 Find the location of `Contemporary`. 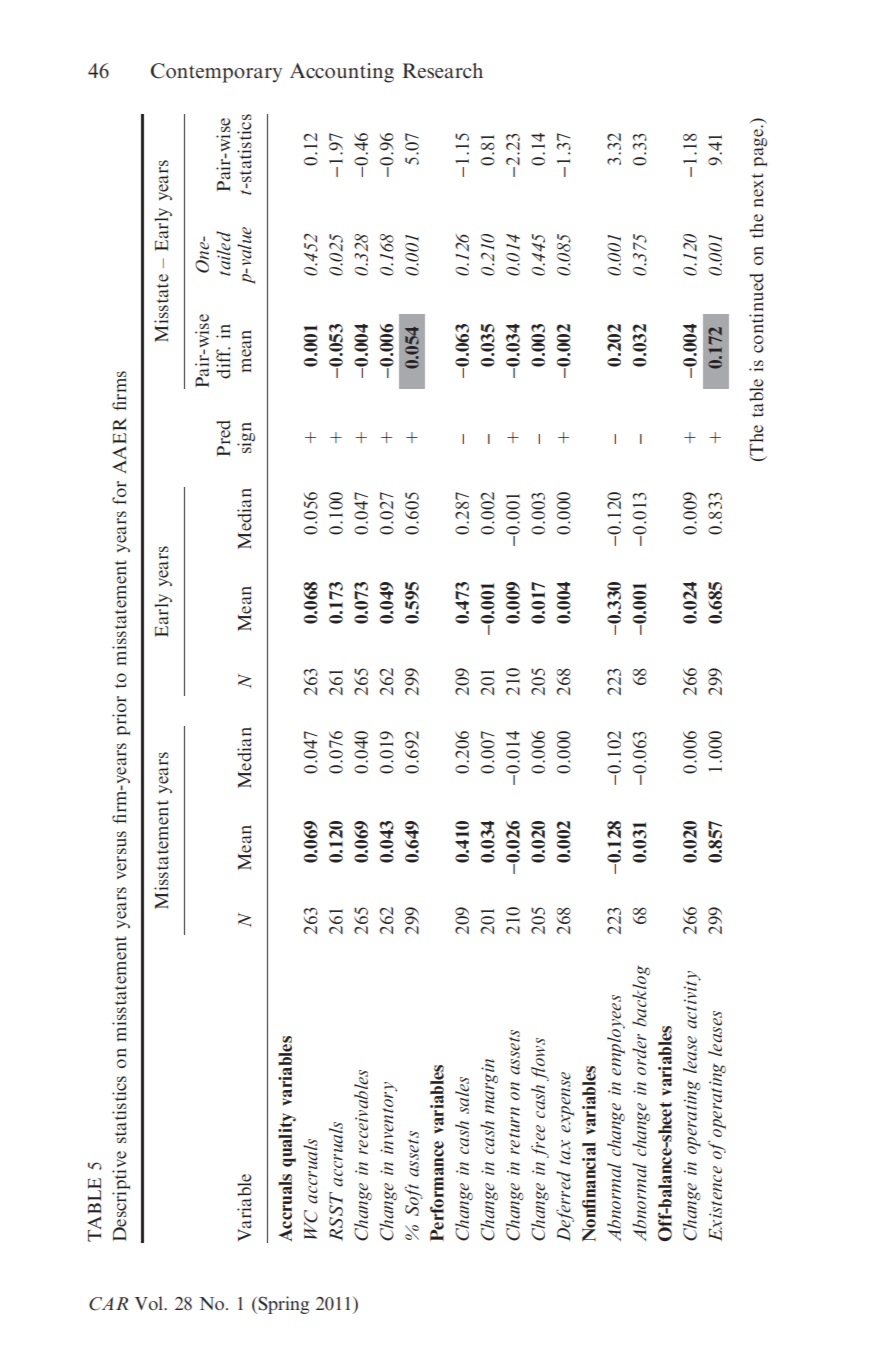

Contemporary is located at coordinates (216, 73).
